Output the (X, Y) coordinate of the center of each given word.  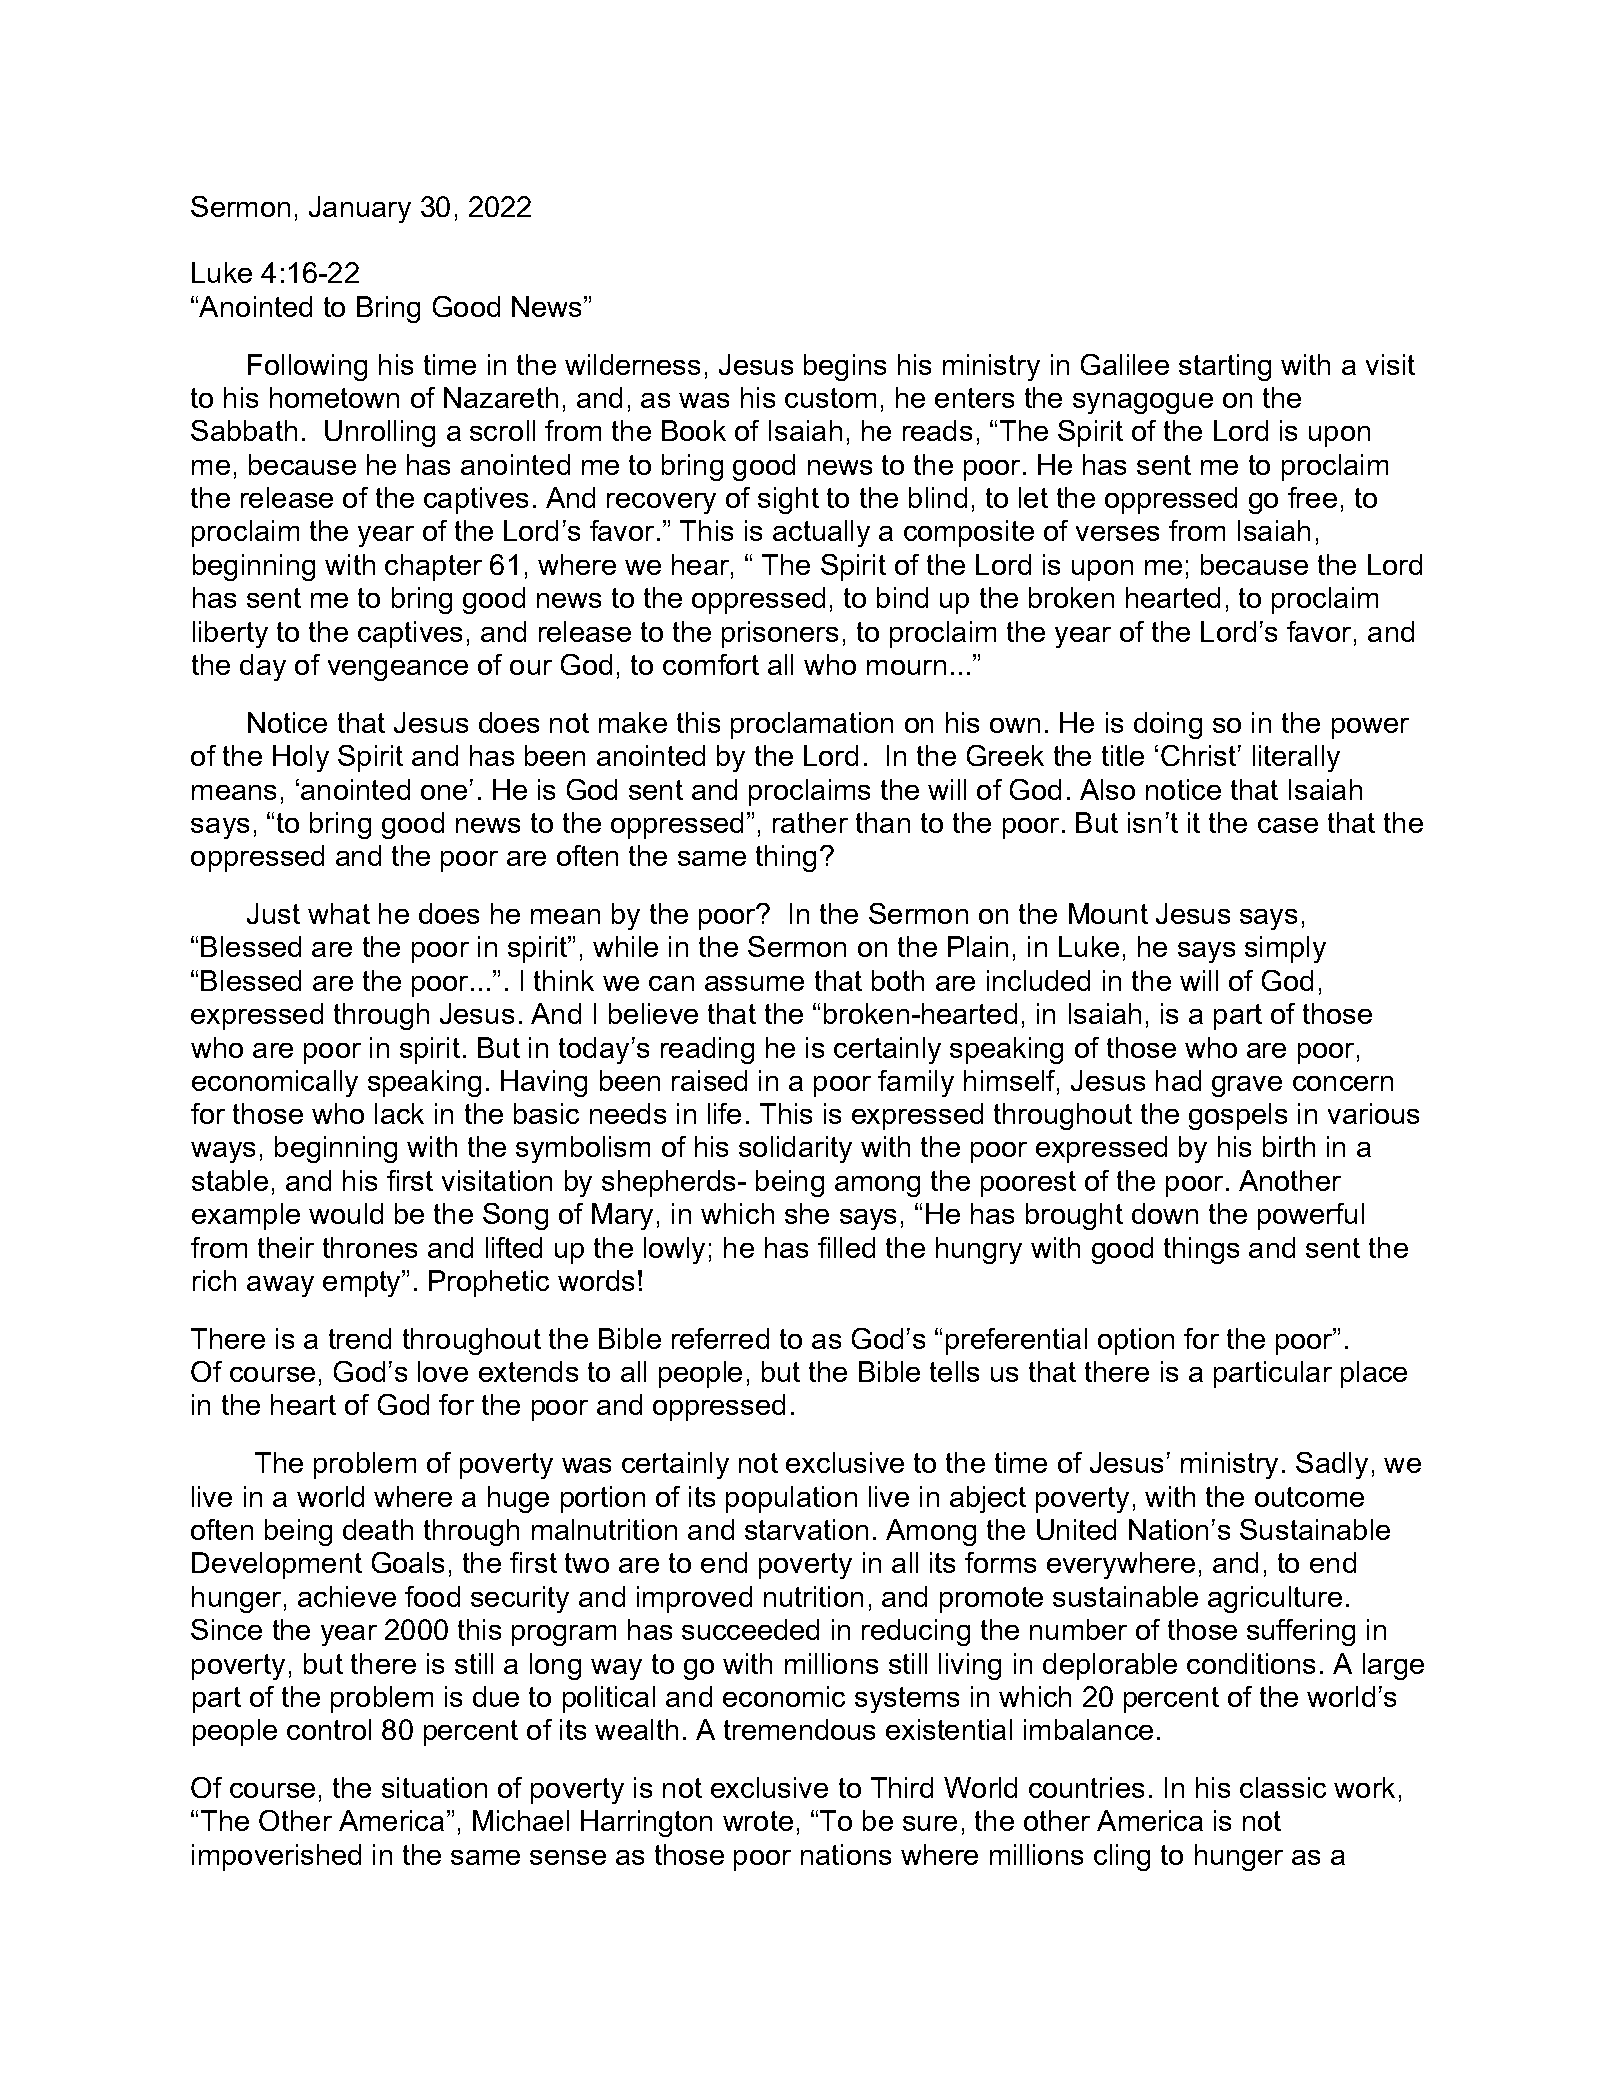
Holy (301, 758)
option (1136, 1341)
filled (846, 1247)
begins (845, 367)
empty (363, 1283)
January (360, 209)
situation (434, 1787)
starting (1225, 367)
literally (1296, 758)
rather (810, 822)
